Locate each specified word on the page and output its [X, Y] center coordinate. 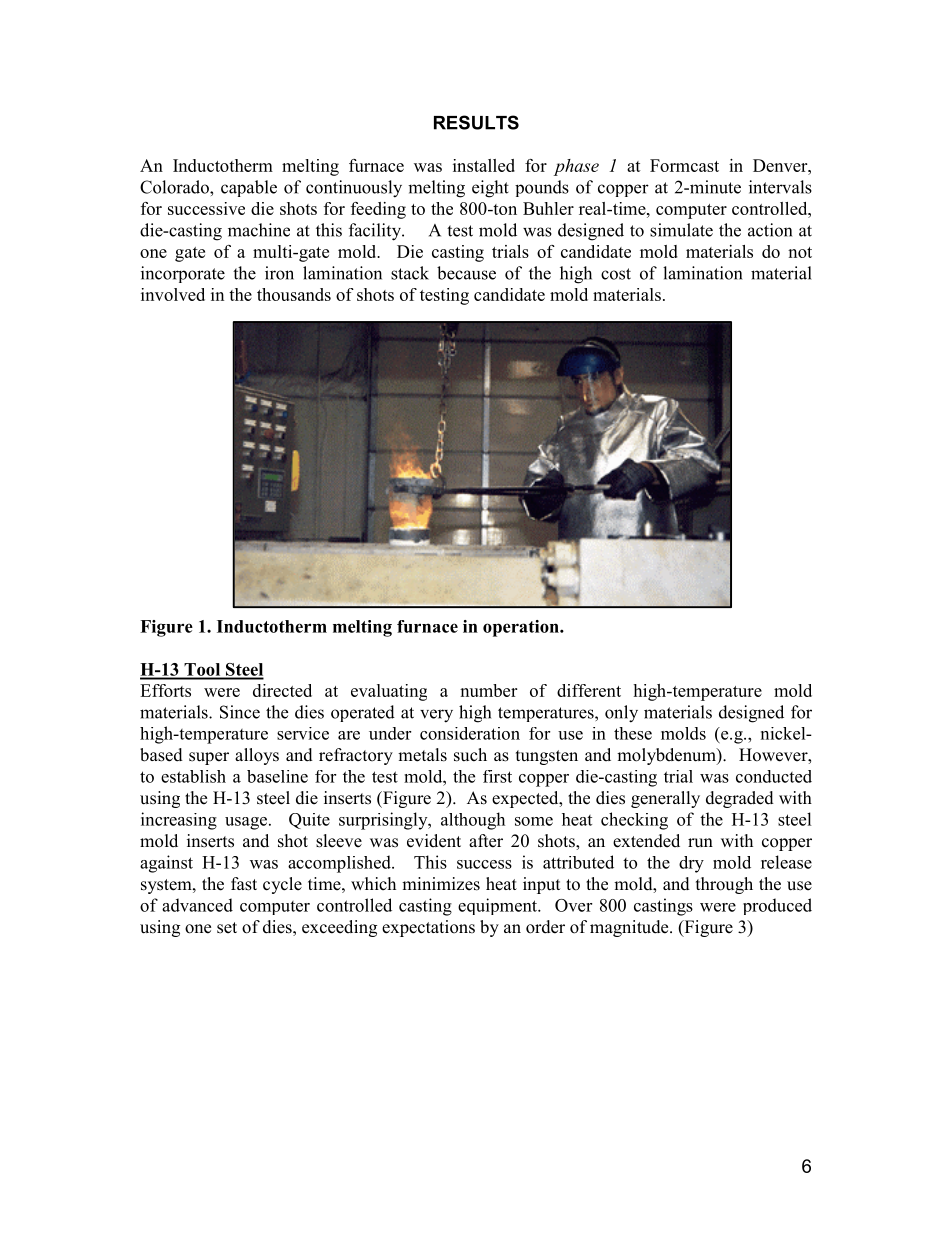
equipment [499, 906]
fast [244, 884]
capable [249, 188]
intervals [780, 187]
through [724, 885]
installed [484, 165]
